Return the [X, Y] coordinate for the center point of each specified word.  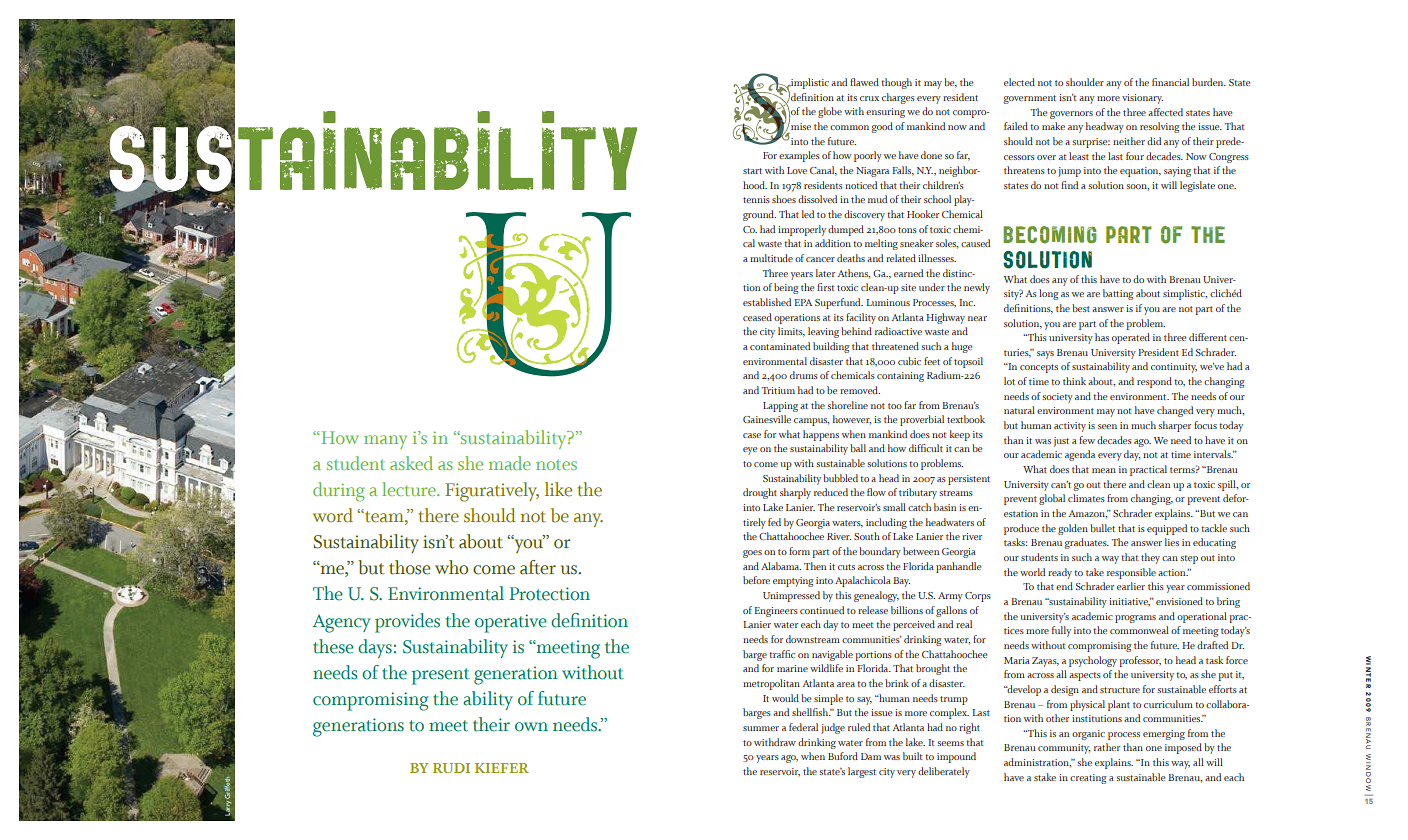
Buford [843, 756]
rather [1107, 747]
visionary [1142, 99]
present [441, 676]
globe [830, 112]
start [752, 171]
